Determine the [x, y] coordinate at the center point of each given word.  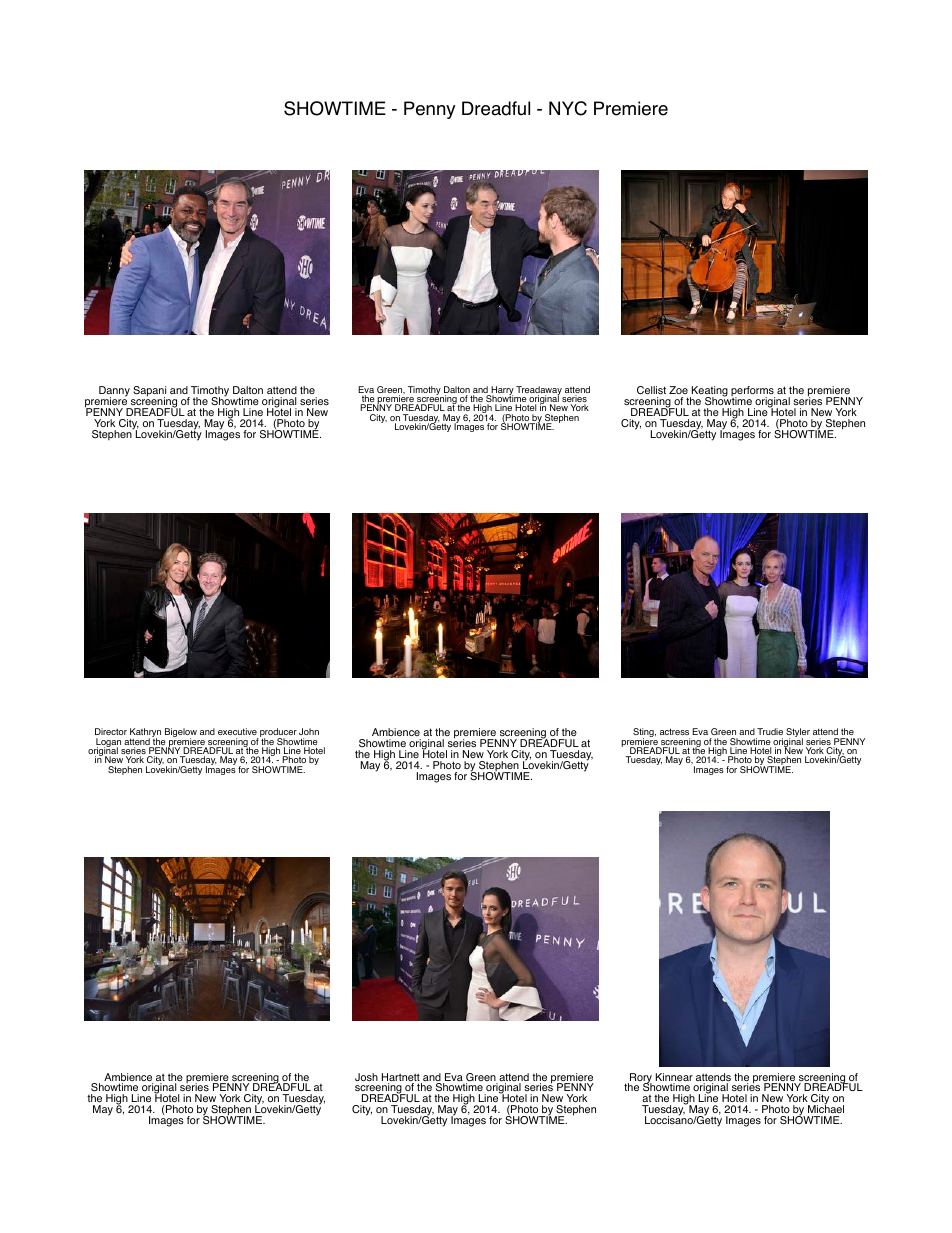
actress [674, 731]
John [309, 731]
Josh [366, 1077]
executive [237, 731]
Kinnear [674, 1078]
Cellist [651, 390]
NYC [568, 108]
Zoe [678, 390]
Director [111, 731]
